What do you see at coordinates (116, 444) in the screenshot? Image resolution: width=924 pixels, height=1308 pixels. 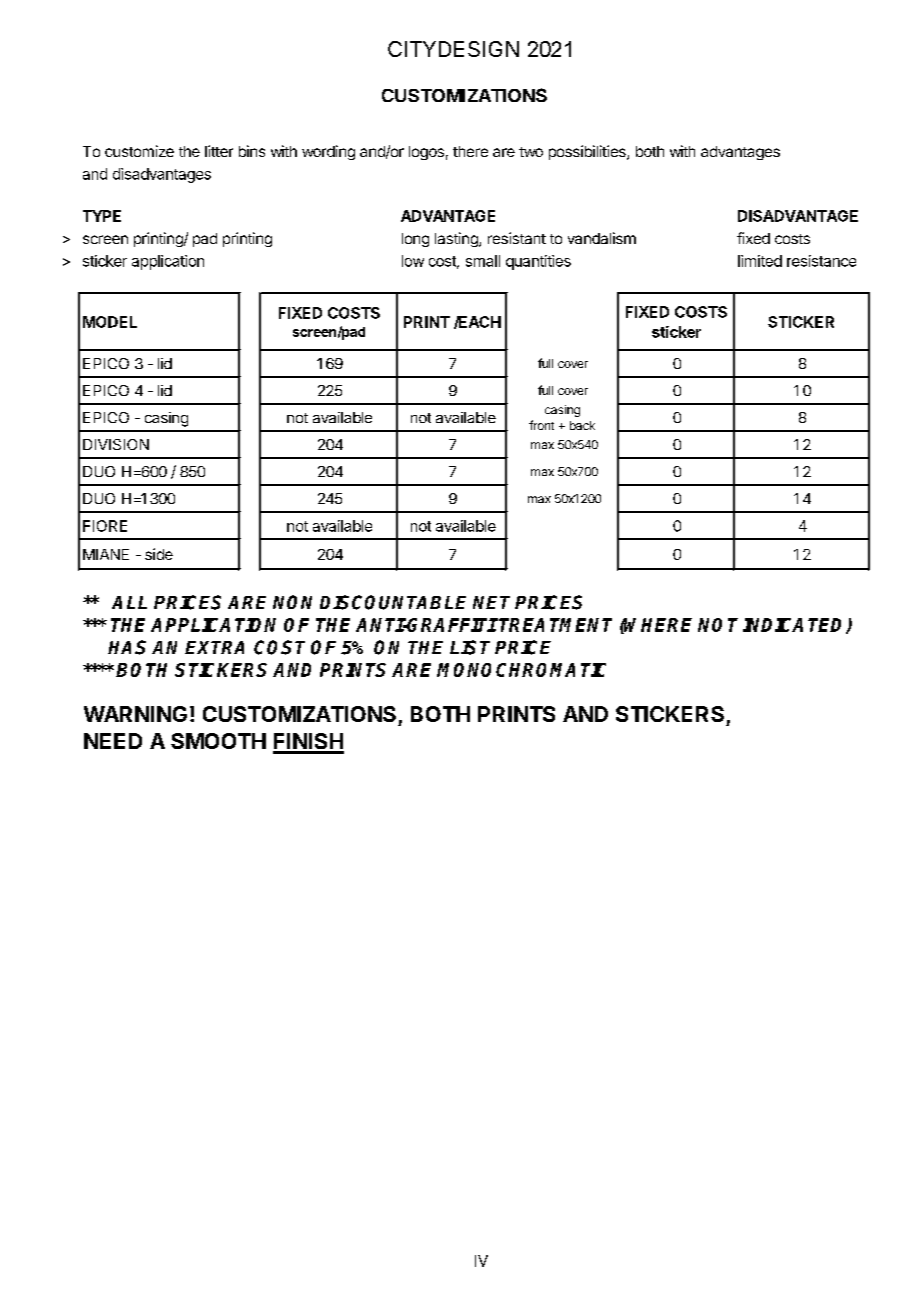 I see `DIVISION` at bounding box center [116, 444].
